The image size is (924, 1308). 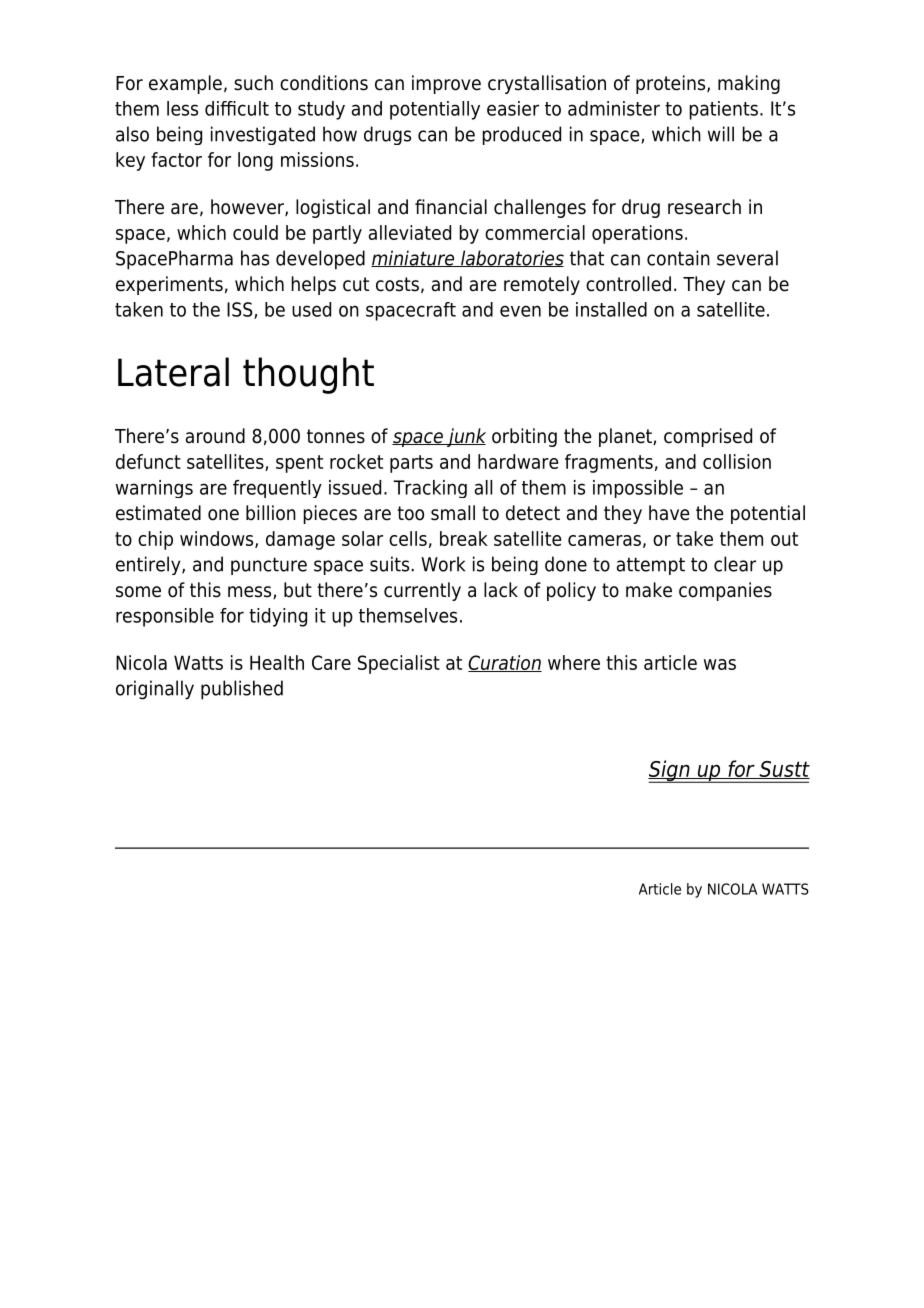 What do you see at coordinates (169, 285) in the screenshot?
I see `experiments` at bounding box center [169, 285].
